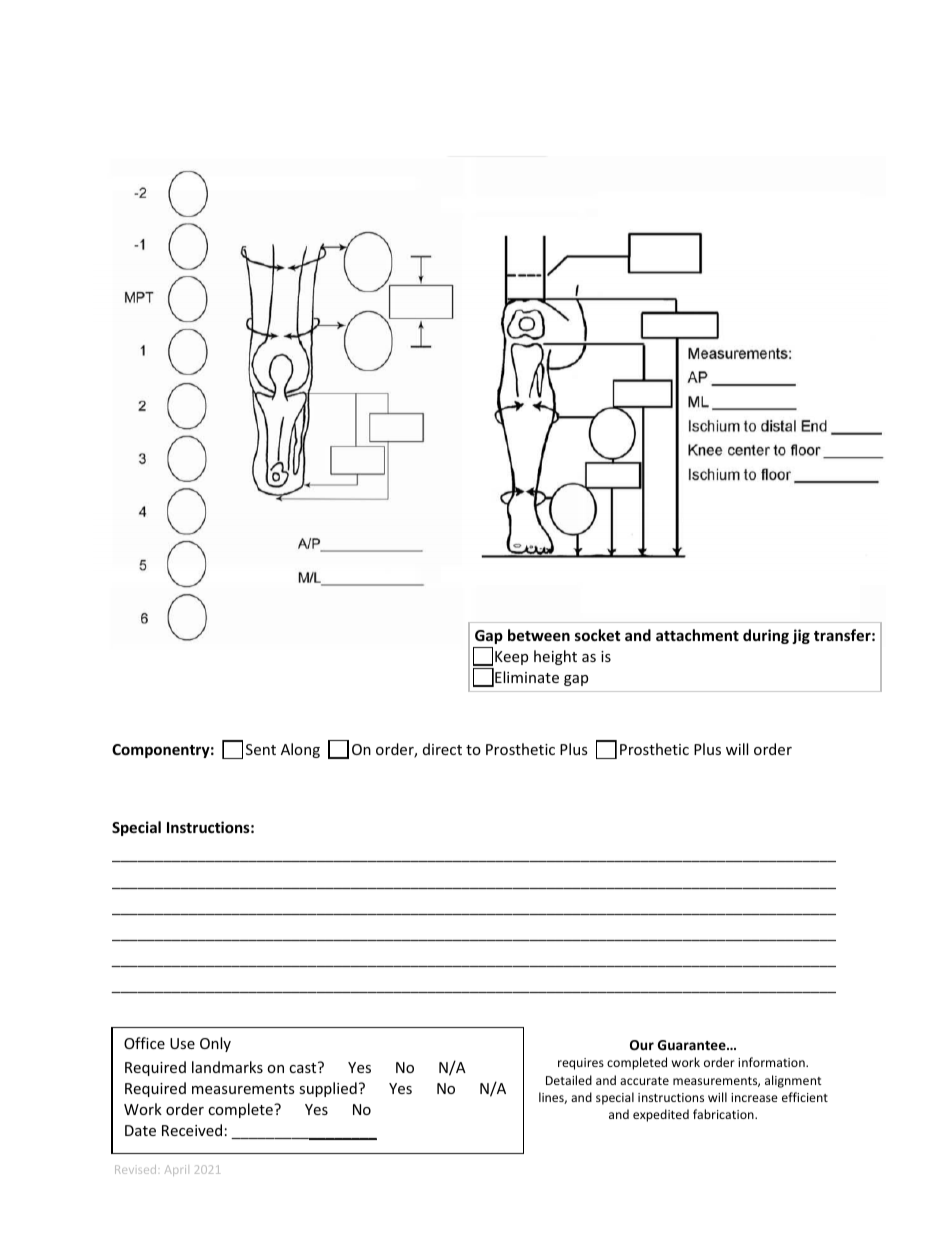  Describe the element at coordinates (511, 658) in the image. I see `Keep` at that location.
